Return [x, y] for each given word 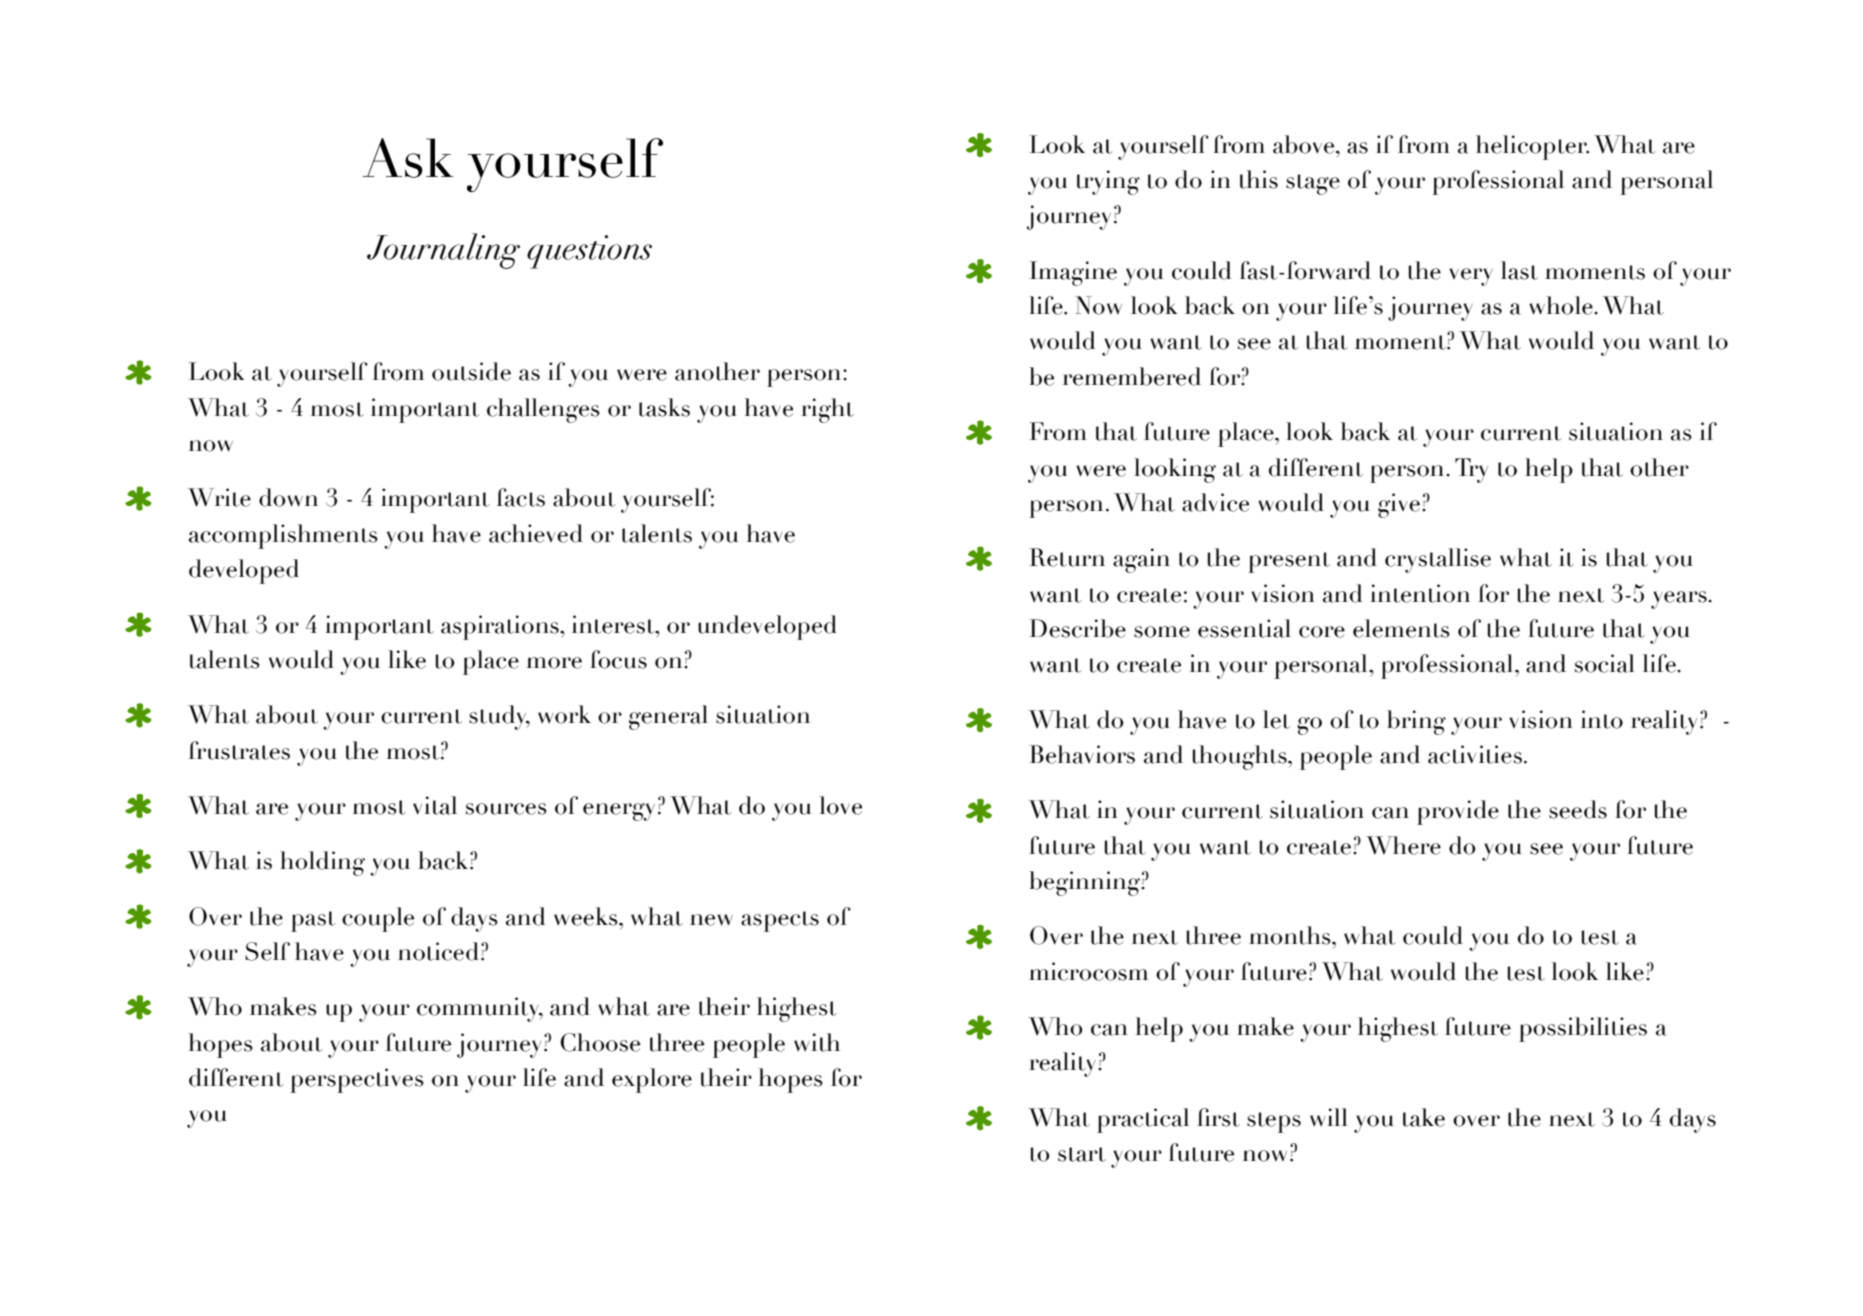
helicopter [1532, 147]
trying [1108, 182]
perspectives [357, 1080]
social [1605, 663]
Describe [1077, 628]
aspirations [501, 627]
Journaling [443, 251]
